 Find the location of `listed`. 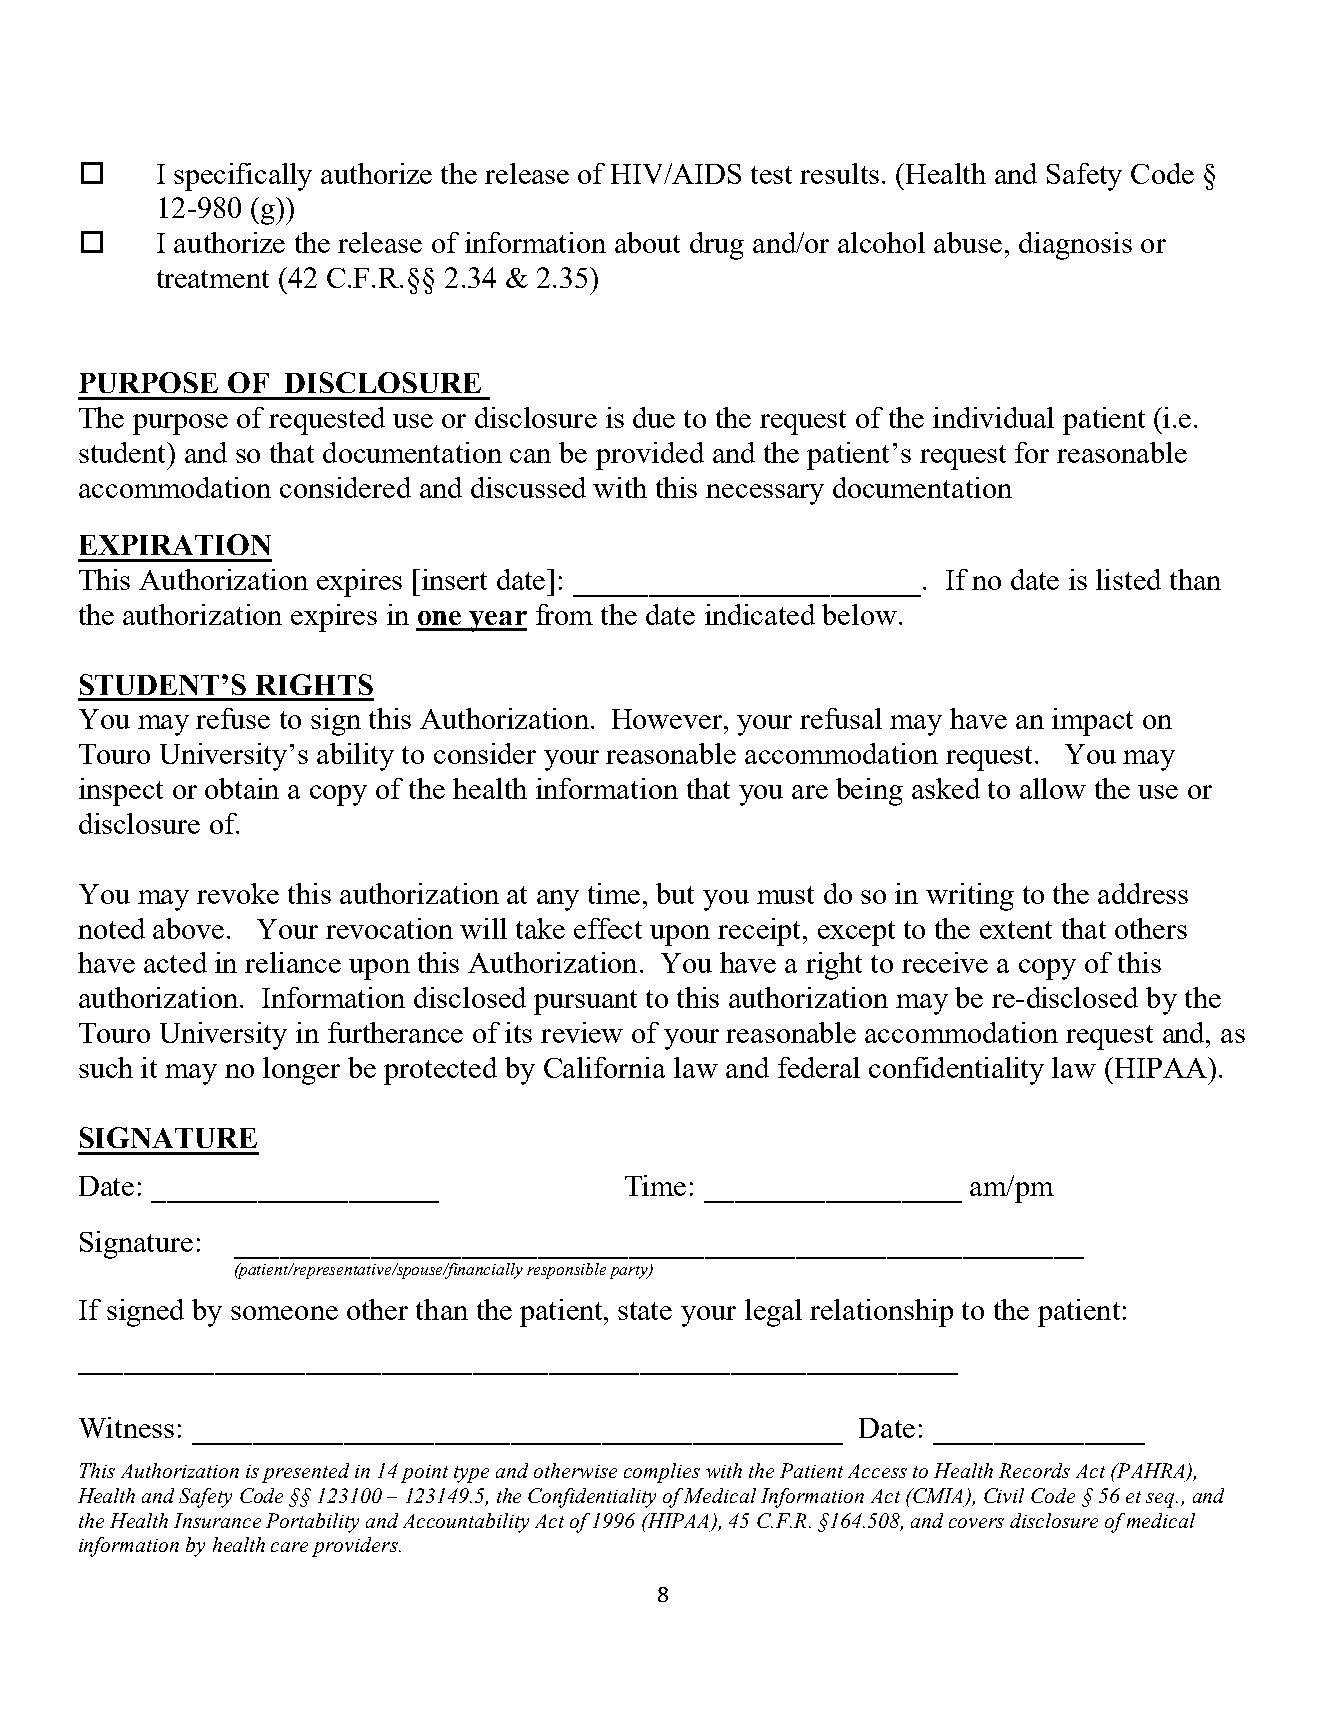

listed is located at coordinates (1128, 579).
